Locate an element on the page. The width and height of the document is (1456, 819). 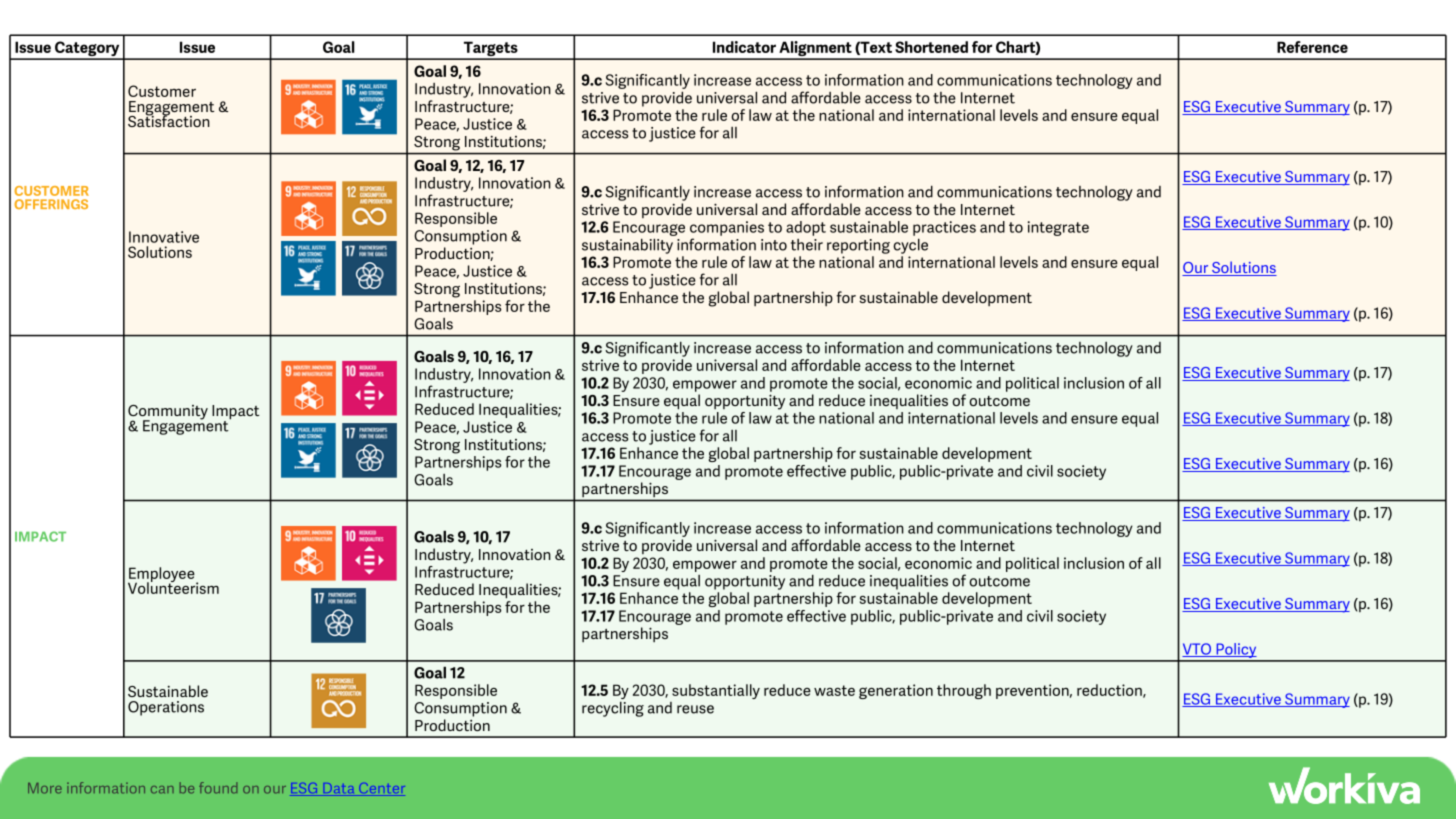
Indicator is located at coordinates (744, 47).
